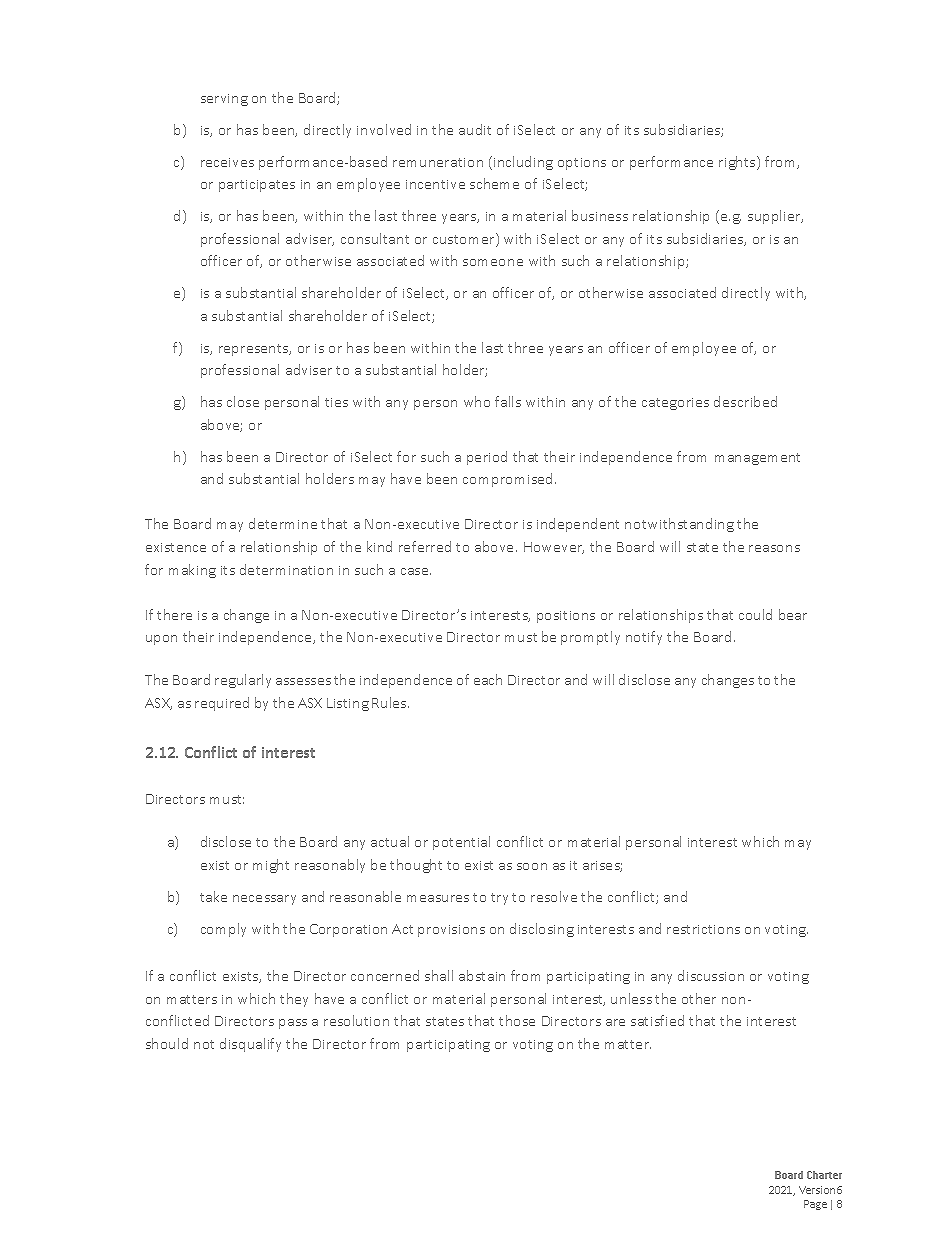  I want to click on each, so click(488, 679).
